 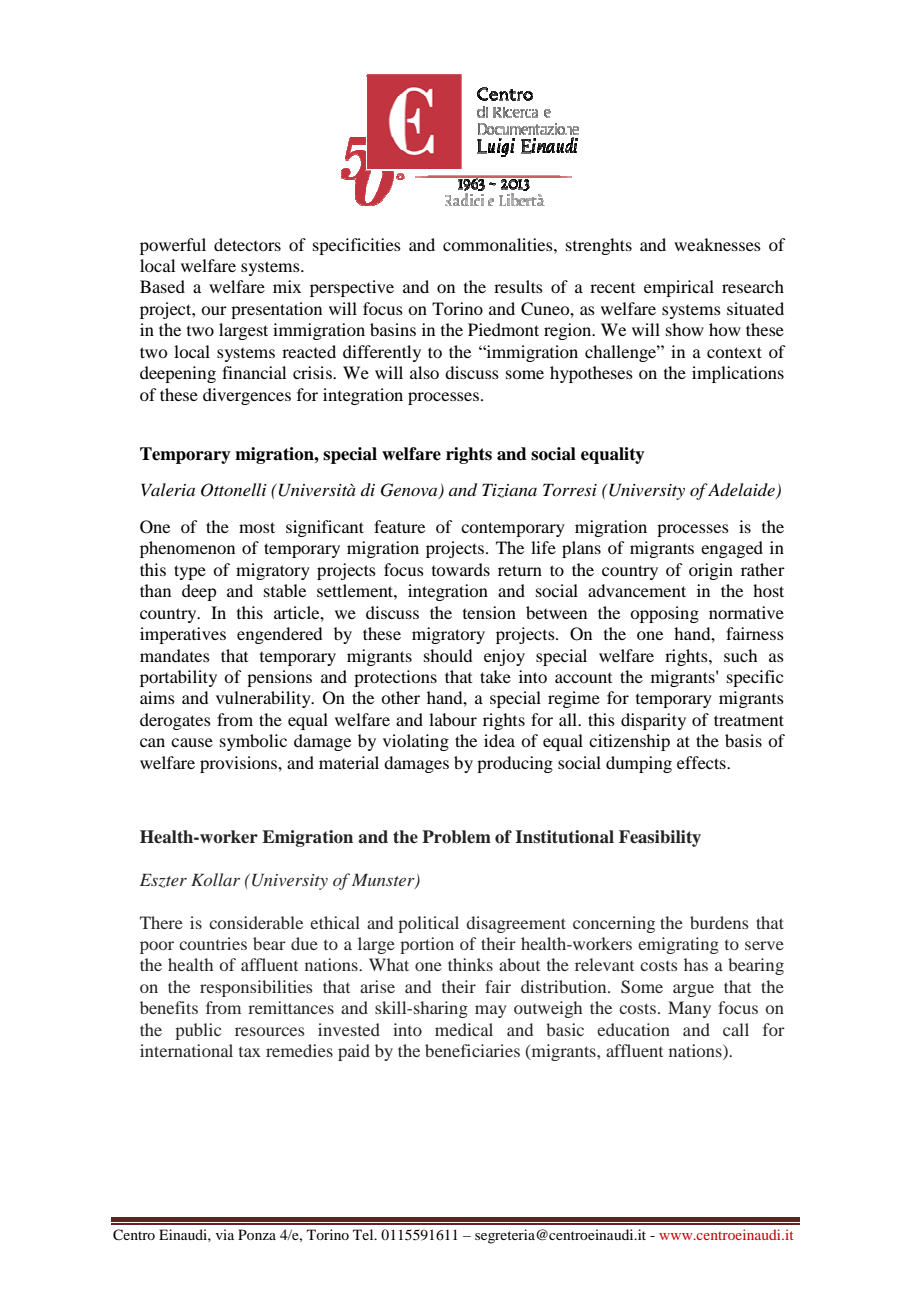 What do you see at coordinates (453, 719) in the screenshot?
I see `labour` at bounding box center [453, 719].
